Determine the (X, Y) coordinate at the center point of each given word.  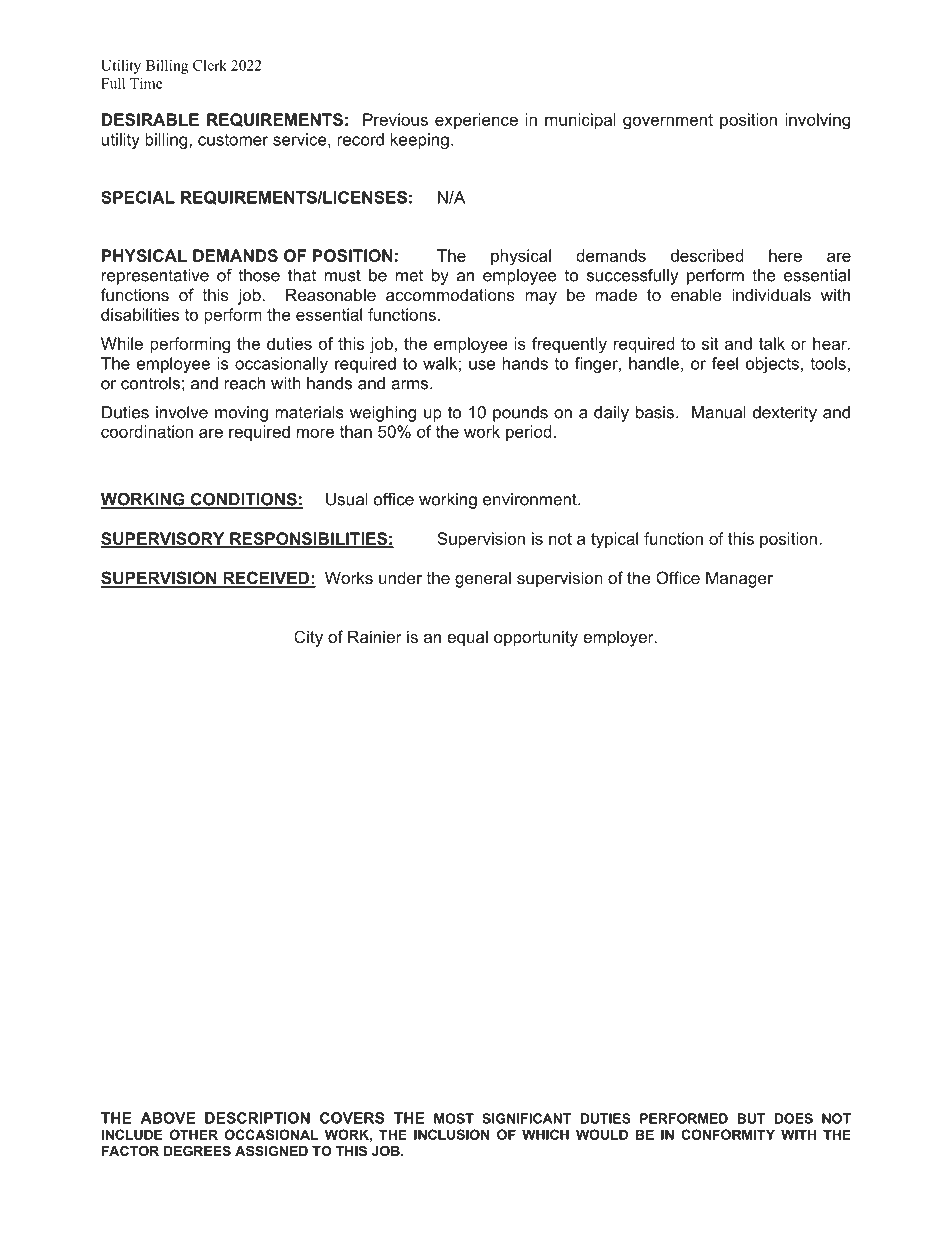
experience (476, 121)
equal (467, 638)
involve (182, 412)
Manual (719, 412)
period (529, 433)
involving (818, 121)
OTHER (194, 1134)
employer (619, 638)
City (308, 638)
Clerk (210, 65)
